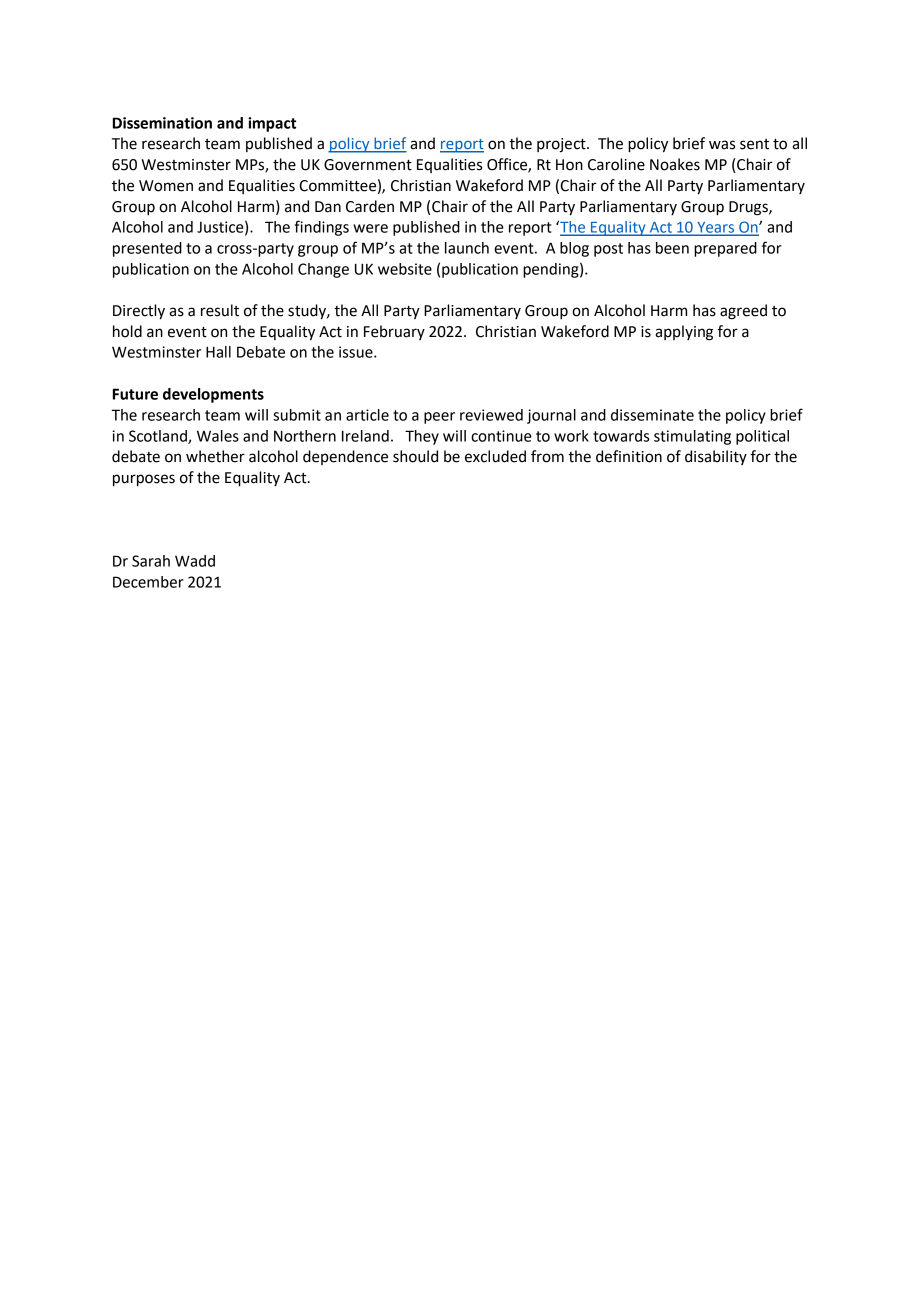  Describe the element at coordinates (722, 145) in the document. I see `was` at that location.
